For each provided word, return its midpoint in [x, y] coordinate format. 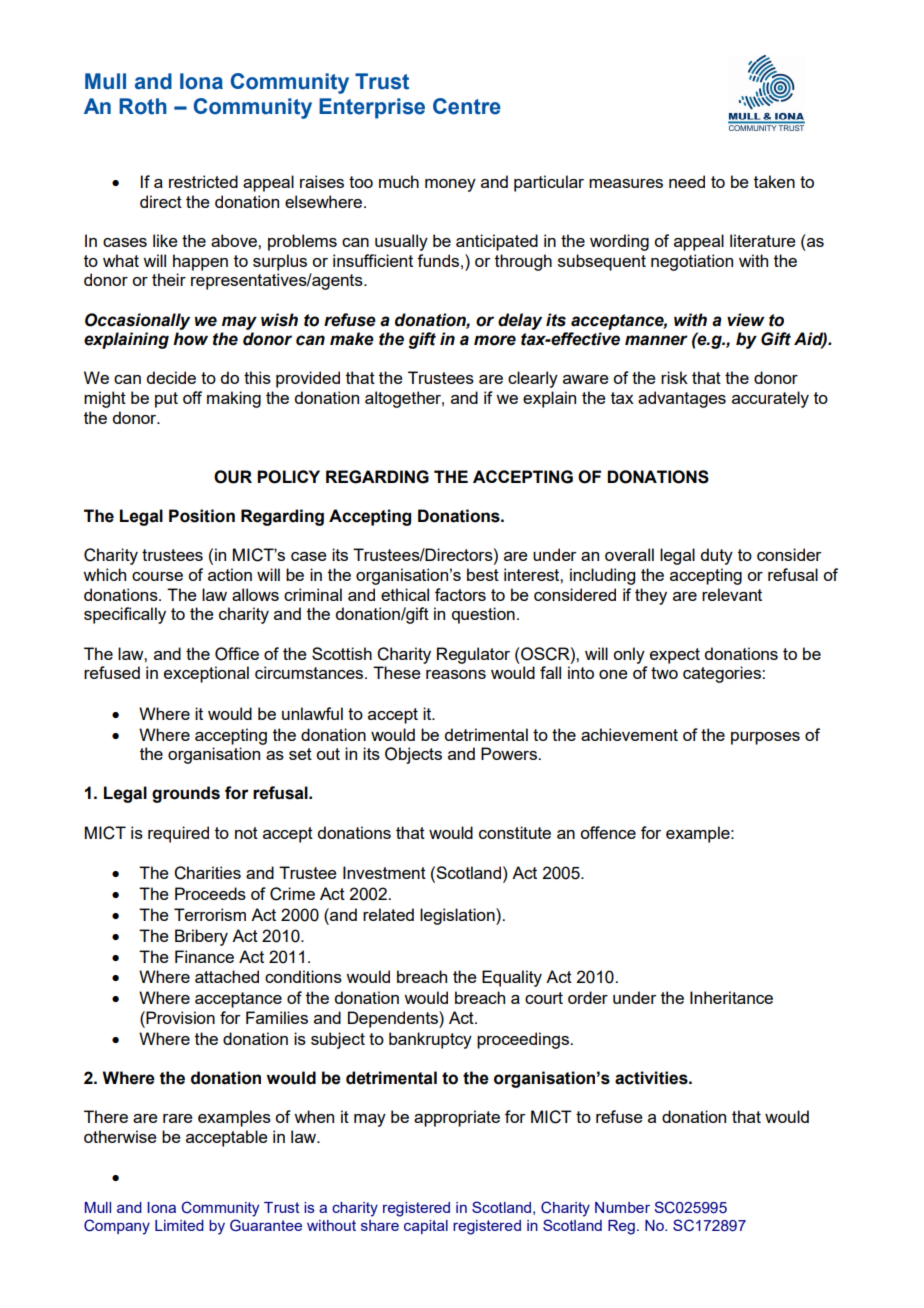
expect [675, 656]
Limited [179, 1225]
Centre [467, 106]
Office [237, 654]
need [687, 181]
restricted [203, 181]
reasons [456, 674]
